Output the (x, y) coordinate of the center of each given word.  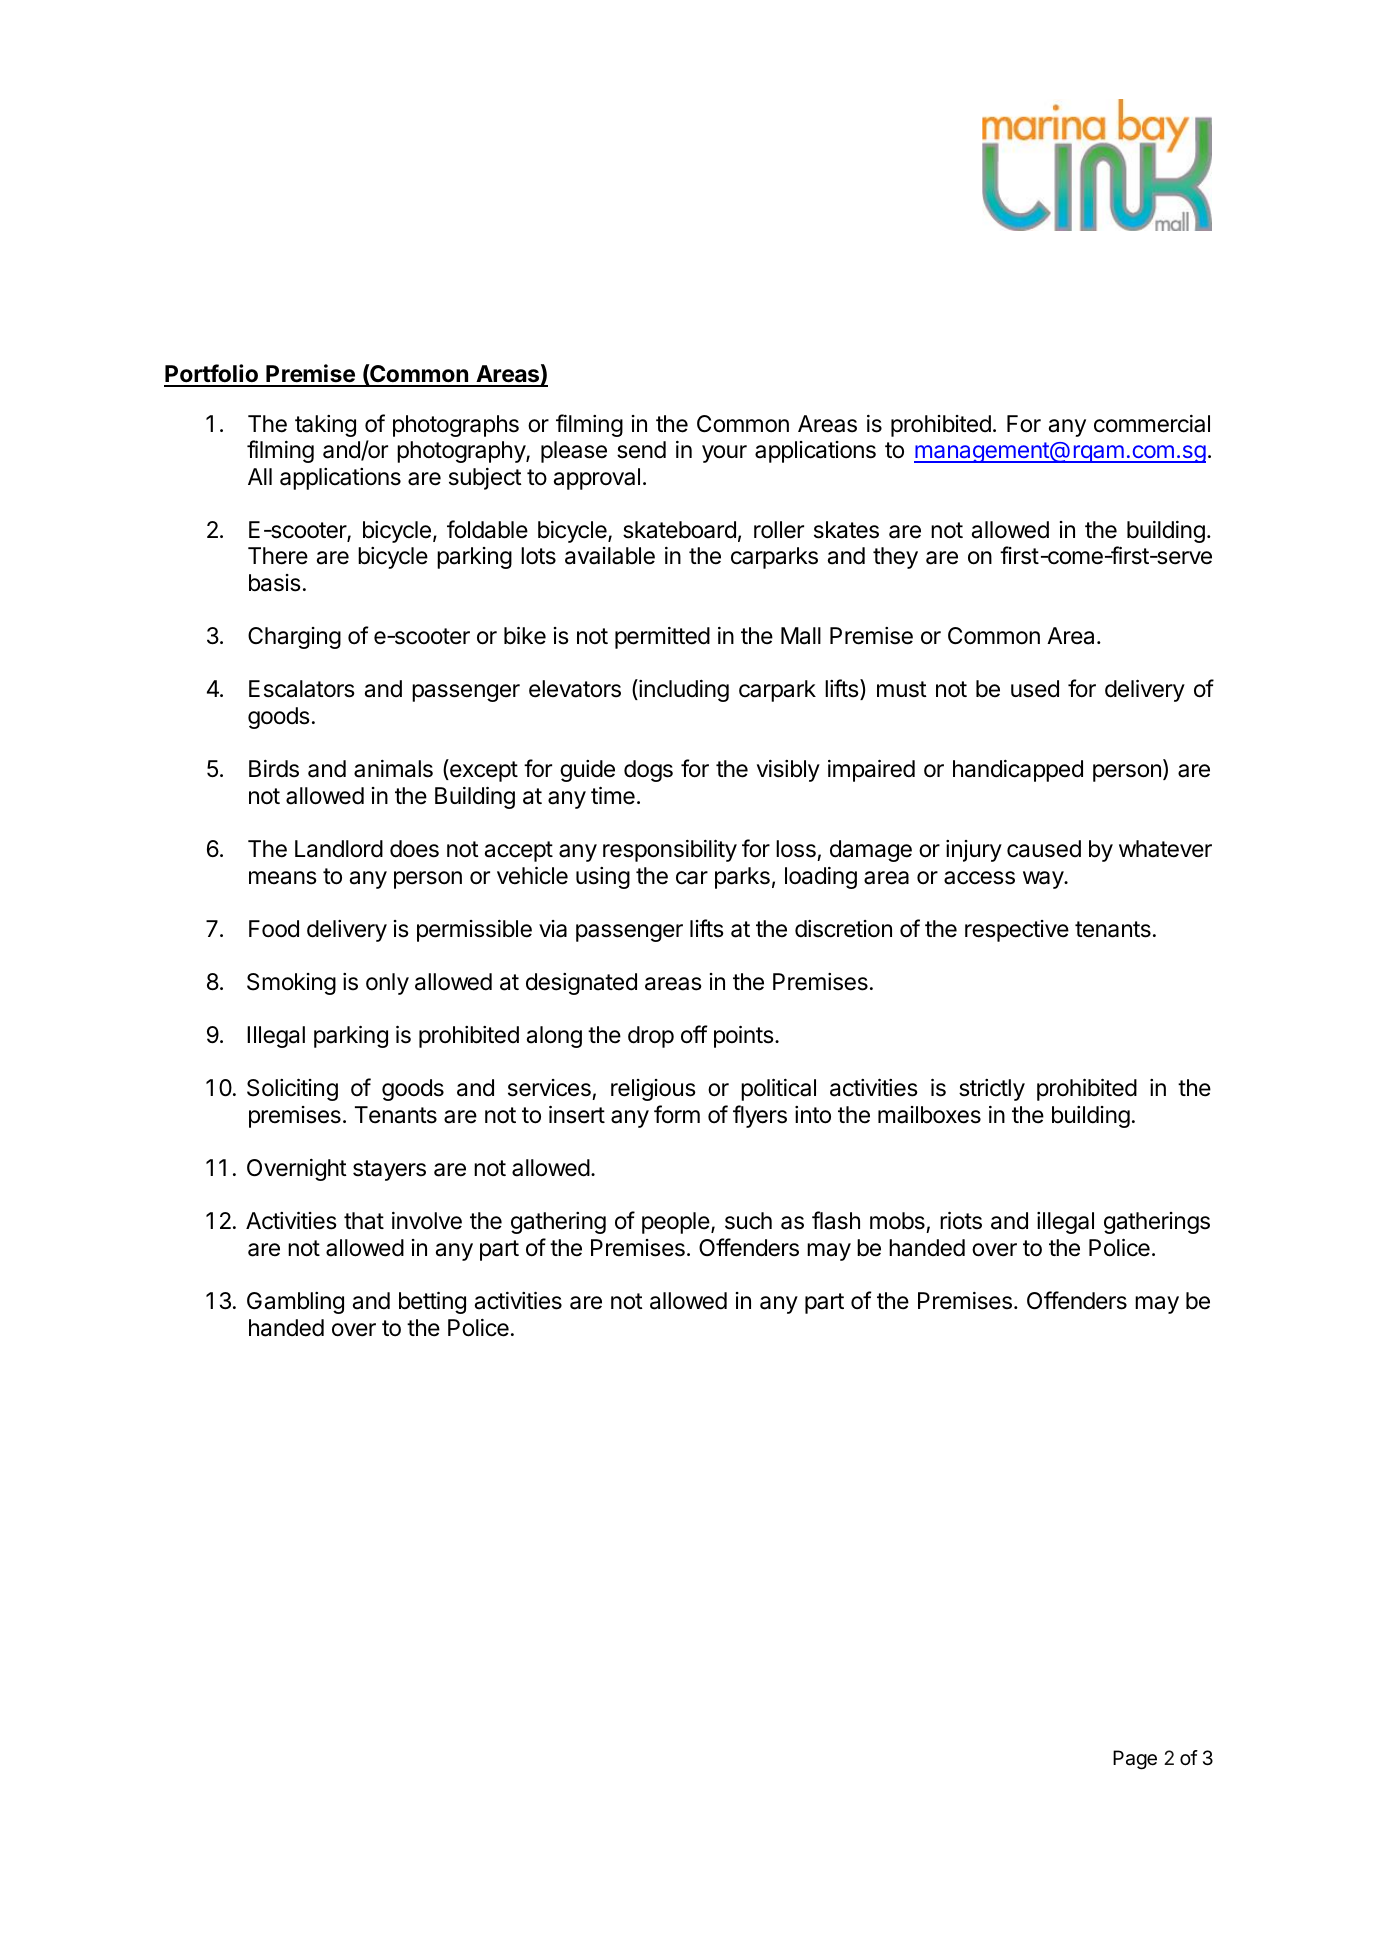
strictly (992, 1090)
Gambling (295, 1303)
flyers (760, 1116)
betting (432, 1302)
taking (325, 426)
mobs (897, 1221)
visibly (788, 771)
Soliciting (292, 1089)
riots (961, 1220)
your (724, 454)
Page (1135, 1760)
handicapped (1018, 771)
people (677, 1223)
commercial (1152, 424)
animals (393, 769)
